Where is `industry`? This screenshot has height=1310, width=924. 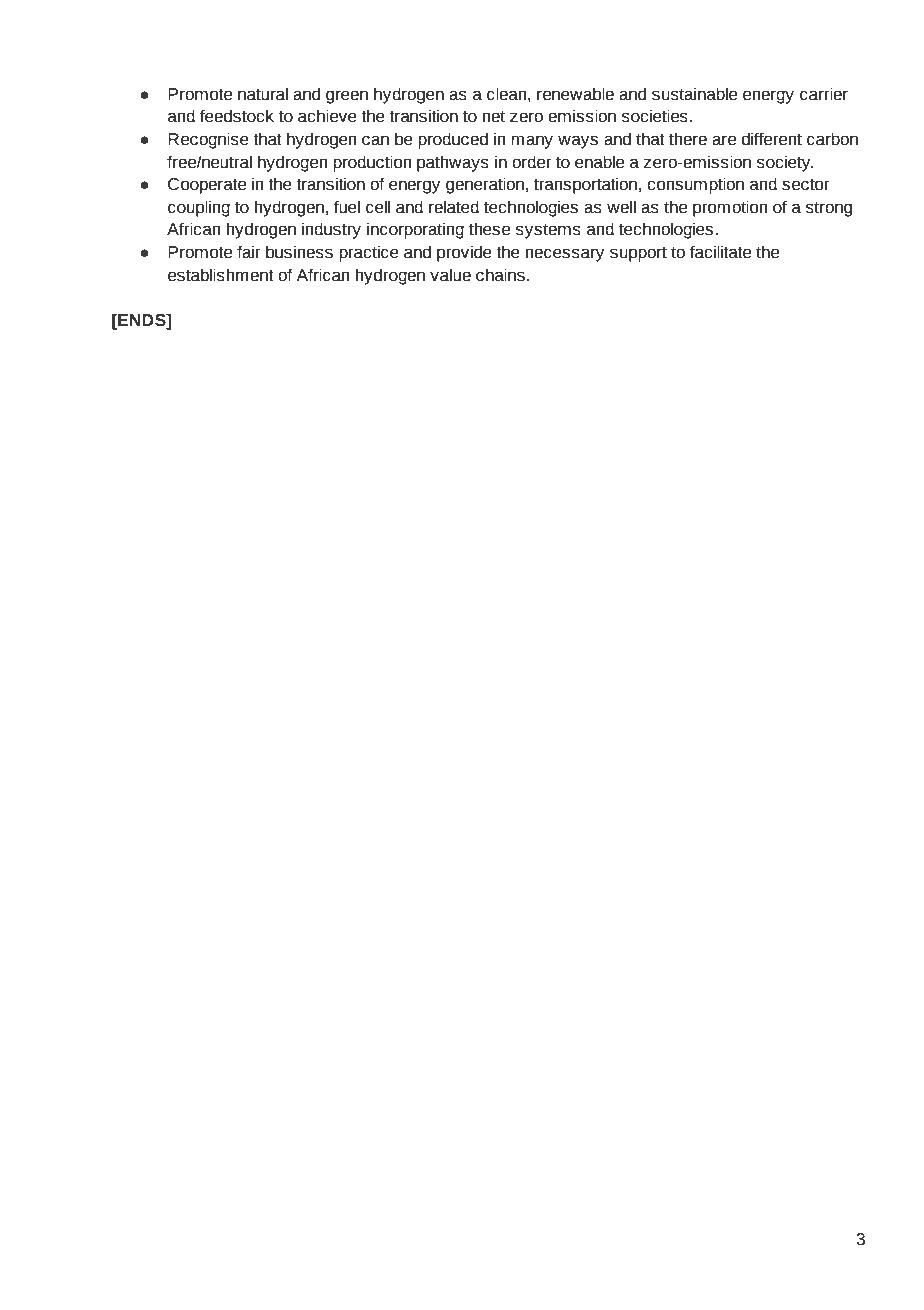
industry is located at coordinates (331, 230).
